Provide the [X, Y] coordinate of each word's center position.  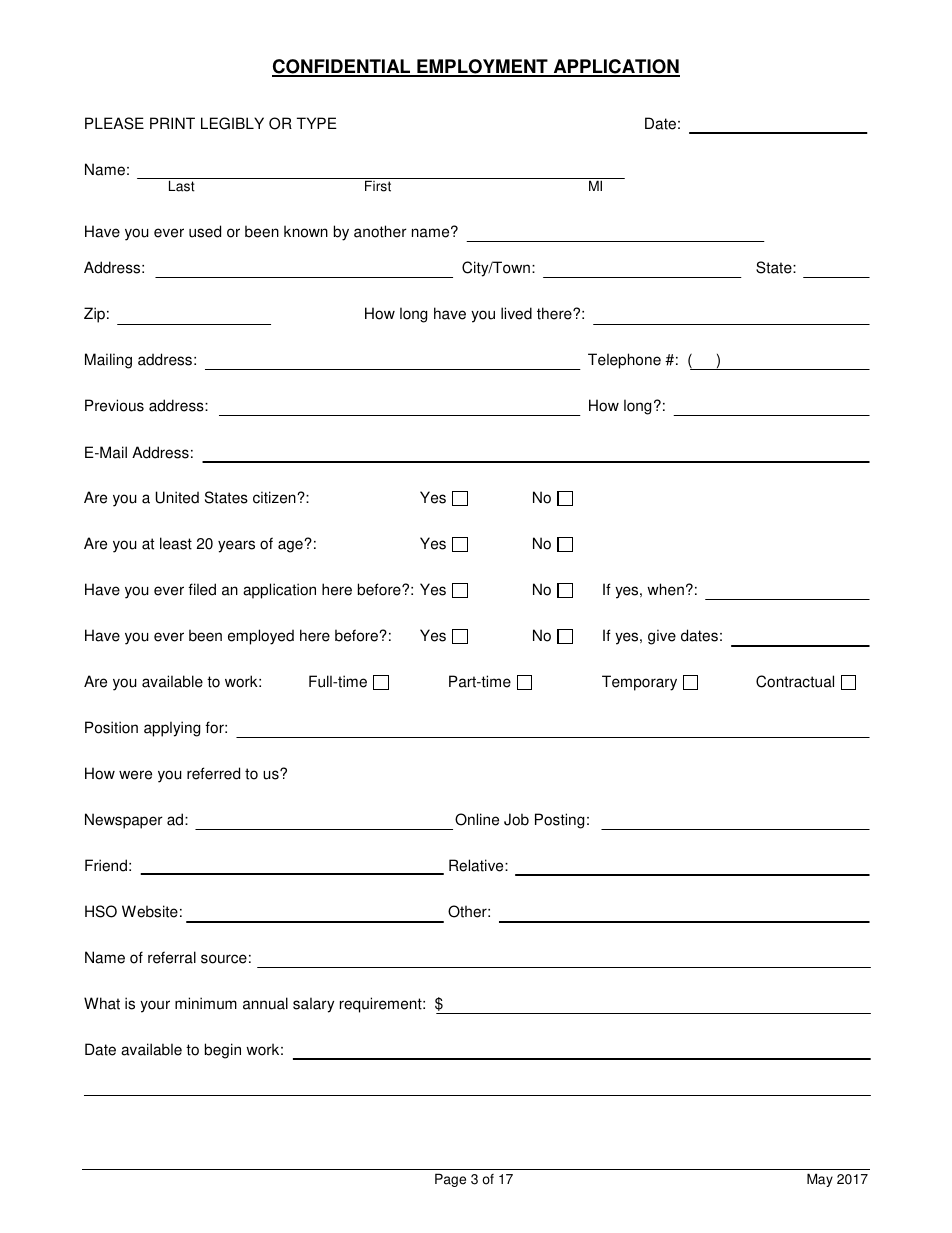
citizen [275, 497]
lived [516, 313]
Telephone [624, 361]
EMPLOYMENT [482, 67]
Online [477, 819]
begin [223, 1051]
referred [213, 773]
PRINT [172, 123]
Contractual [795, 681]
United [177, 497]
